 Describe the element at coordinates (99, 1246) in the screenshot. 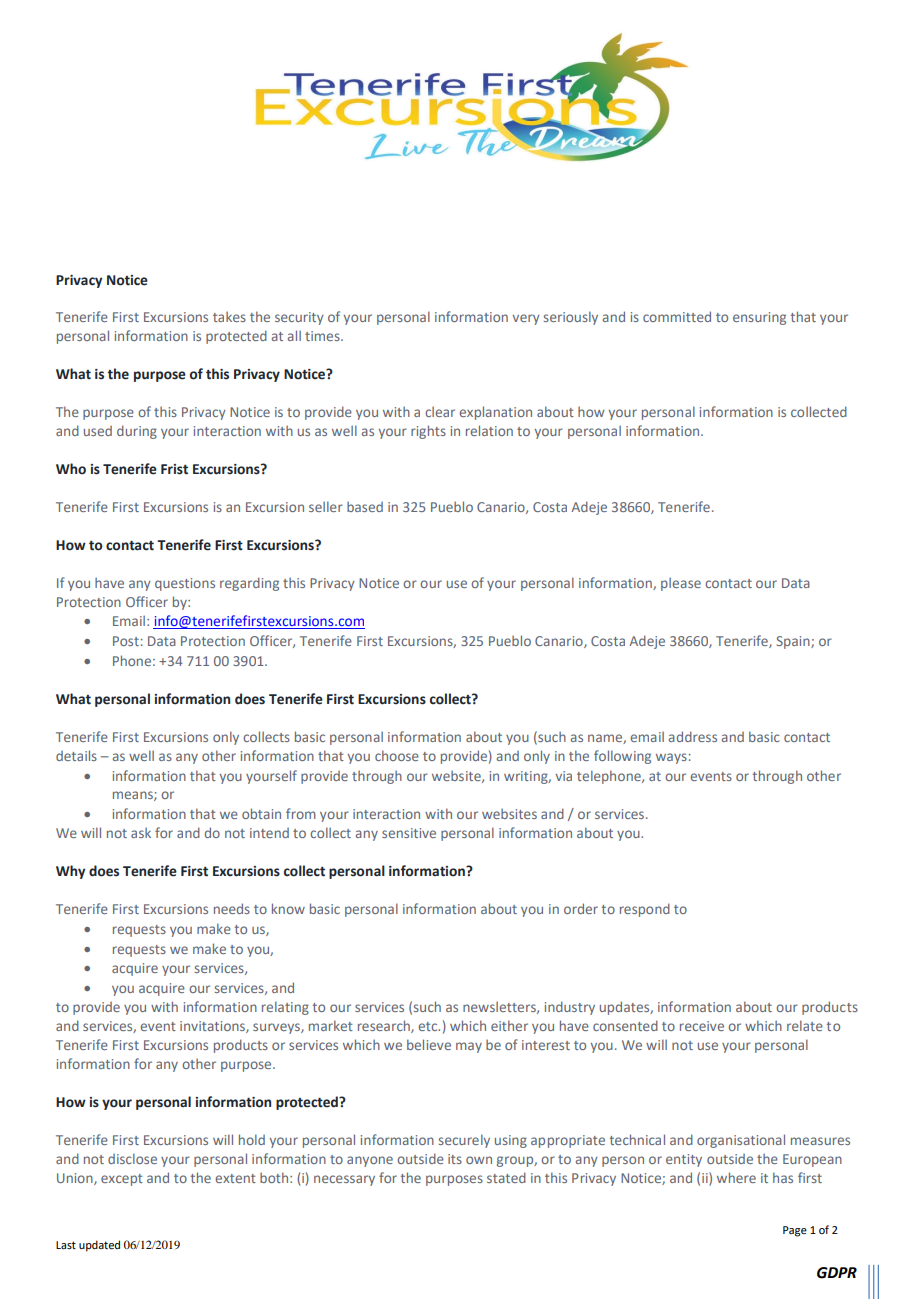

I see `updated` at that location.
